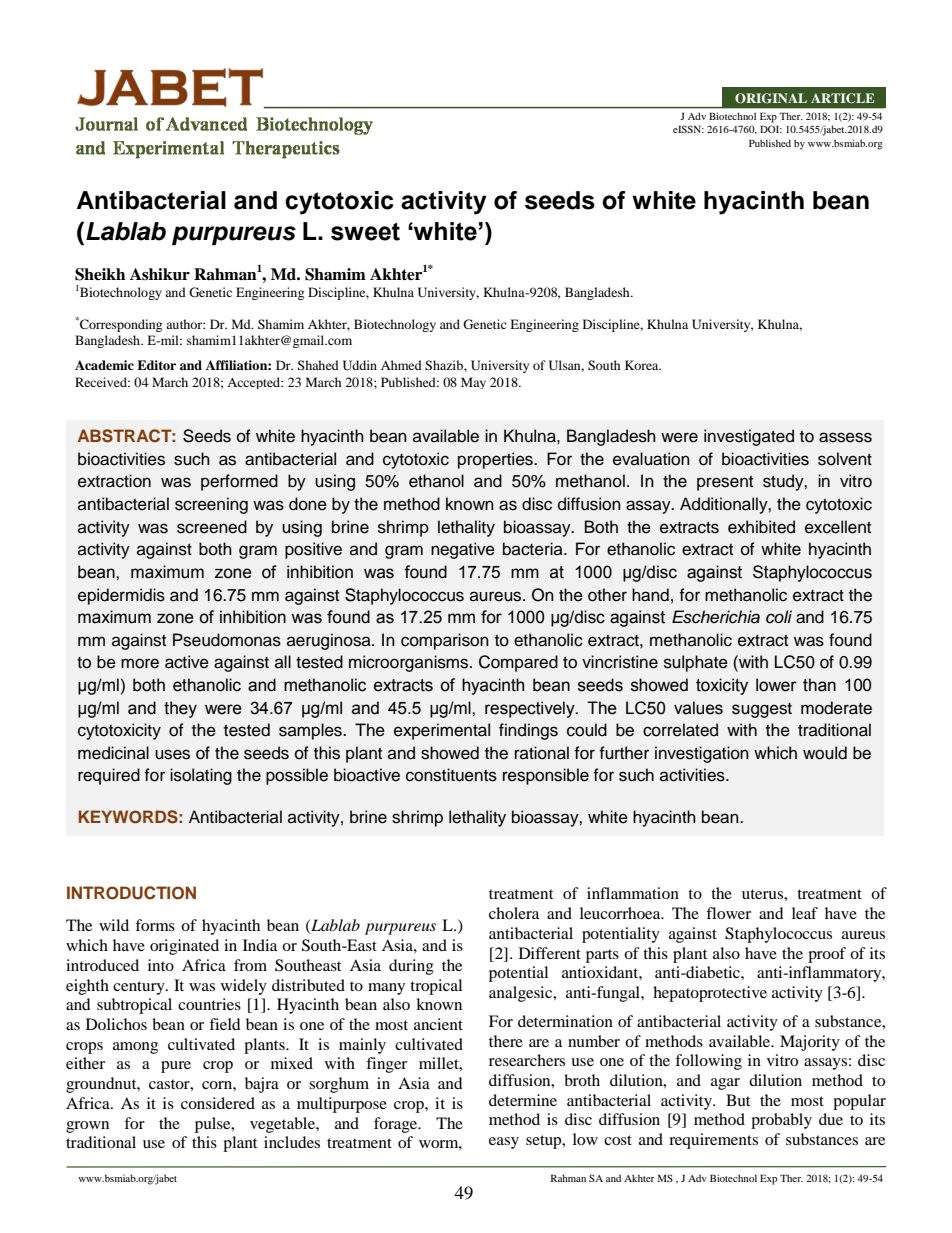 The height and width of the screenshot is (1233, 952). I want to click on ORIGINAL, so click(771, 98).
